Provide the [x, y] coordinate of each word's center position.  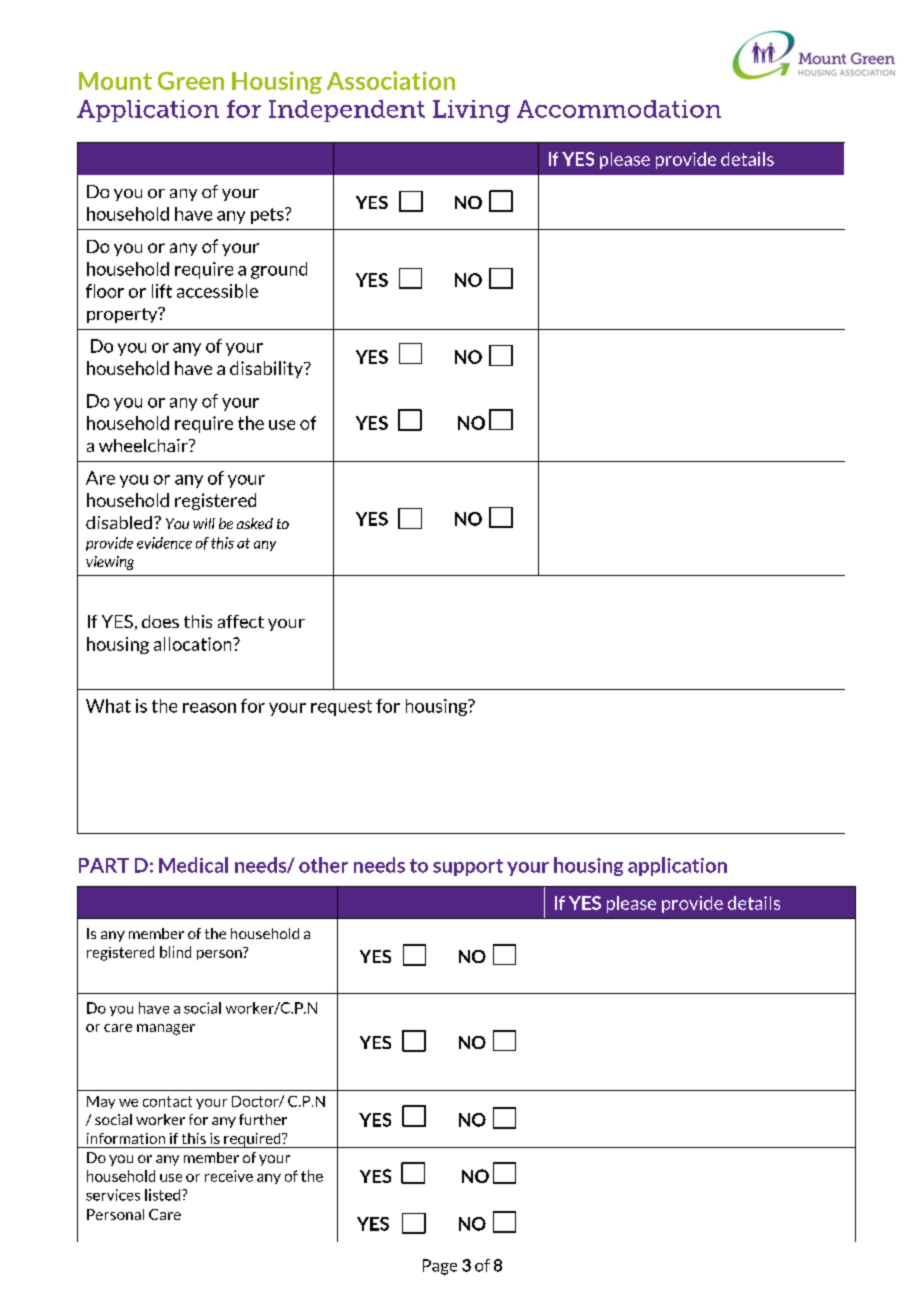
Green [191, 81]
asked [255, 523]
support [468, 867]
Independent [347, 111]
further [263, 1119]
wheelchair [144, 445]
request [341, 708]
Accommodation [619, 109]
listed [162, 1195]
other [323, 865]
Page [440, 1267]
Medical [193, 865]
